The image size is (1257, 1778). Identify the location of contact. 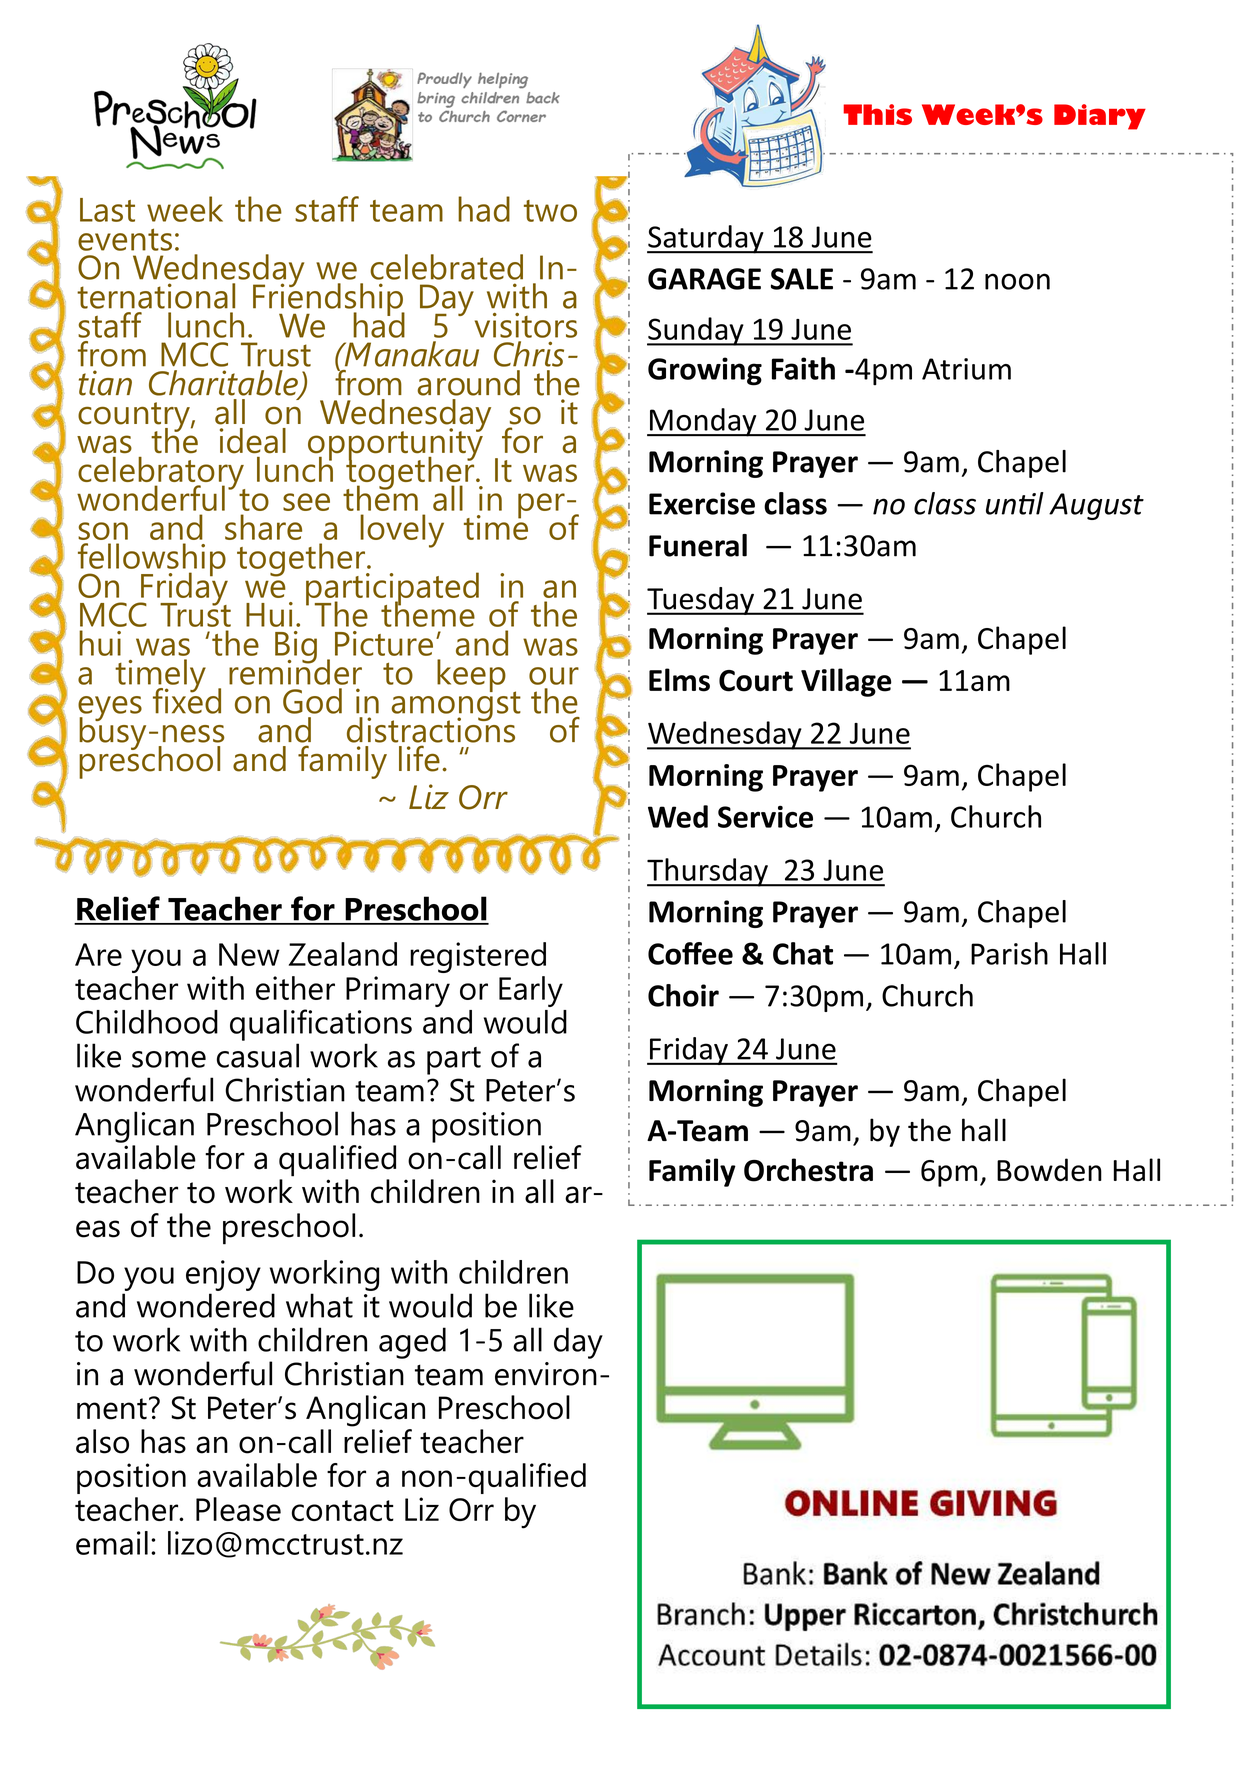
(343, 1510).
